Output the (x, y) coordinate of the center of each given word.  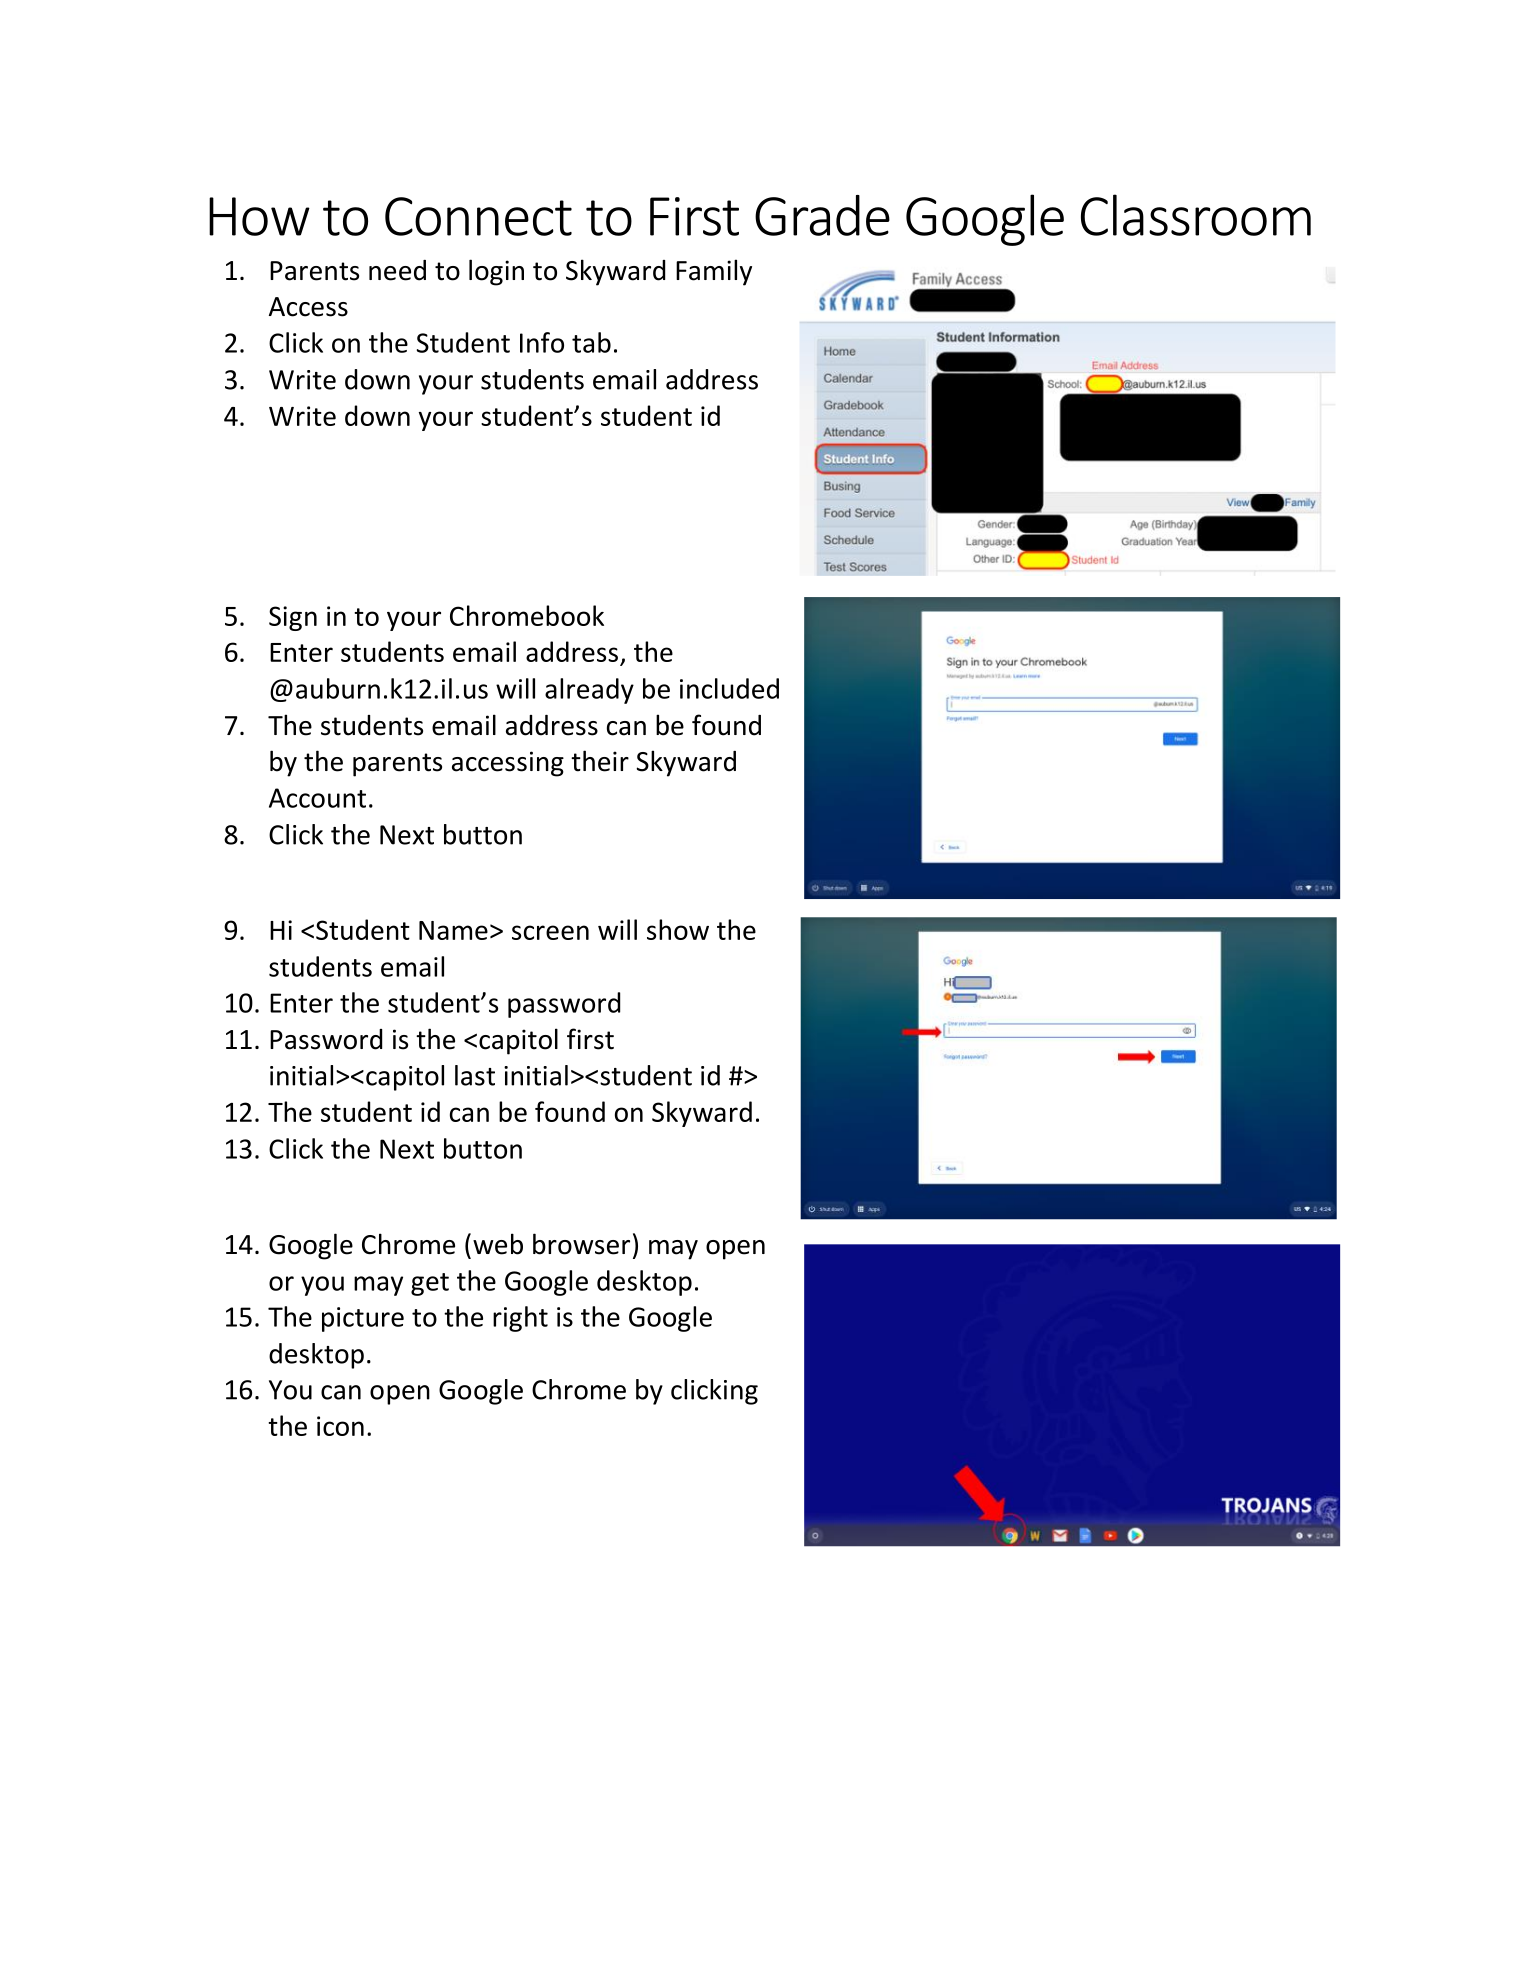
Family (714, 272)
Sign (293, 618)
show (678, 929)
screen (550, 932)
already (589, 691)
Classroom (1196, 215)
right (520, 1319)
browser (581, 1244)
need (397, 270)
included (729, 688)
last (475, 1075)
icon (340, 1426)
